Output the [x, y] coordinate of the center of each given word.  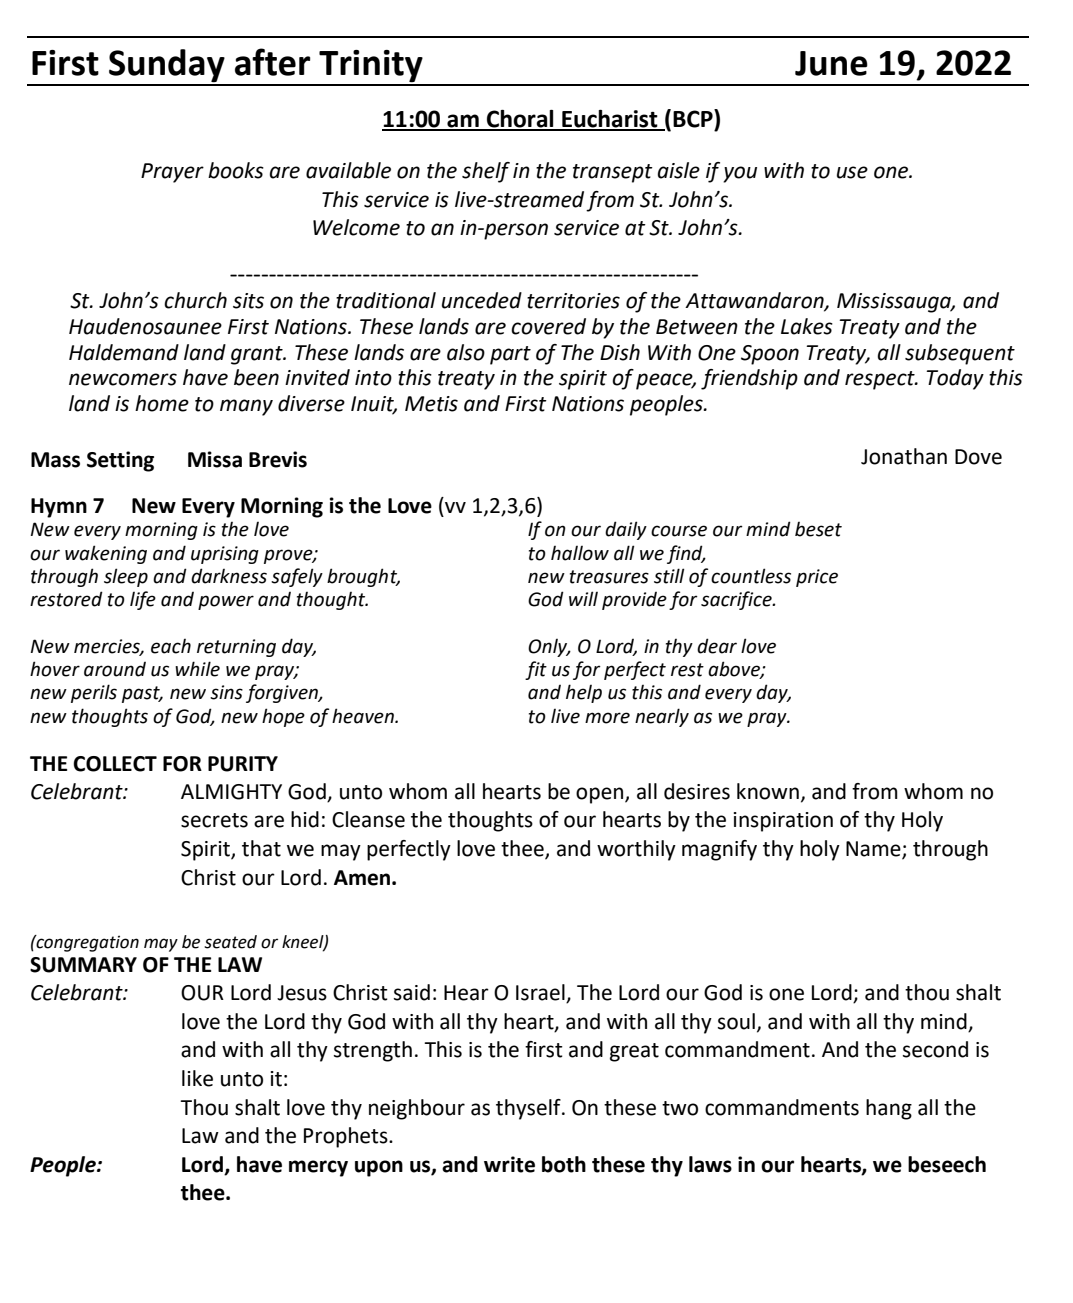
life [143, 600]
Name [874, 850]
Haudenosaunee [145, 326]
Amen [363, 878]
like [197, 1078]
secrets [214, 820]
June [831, 63]
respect [881, 380]
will [583, 598]
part [510, 355]
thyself [529, 1109]
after [273, 62]
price [817, 578]
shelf [486, 172]
